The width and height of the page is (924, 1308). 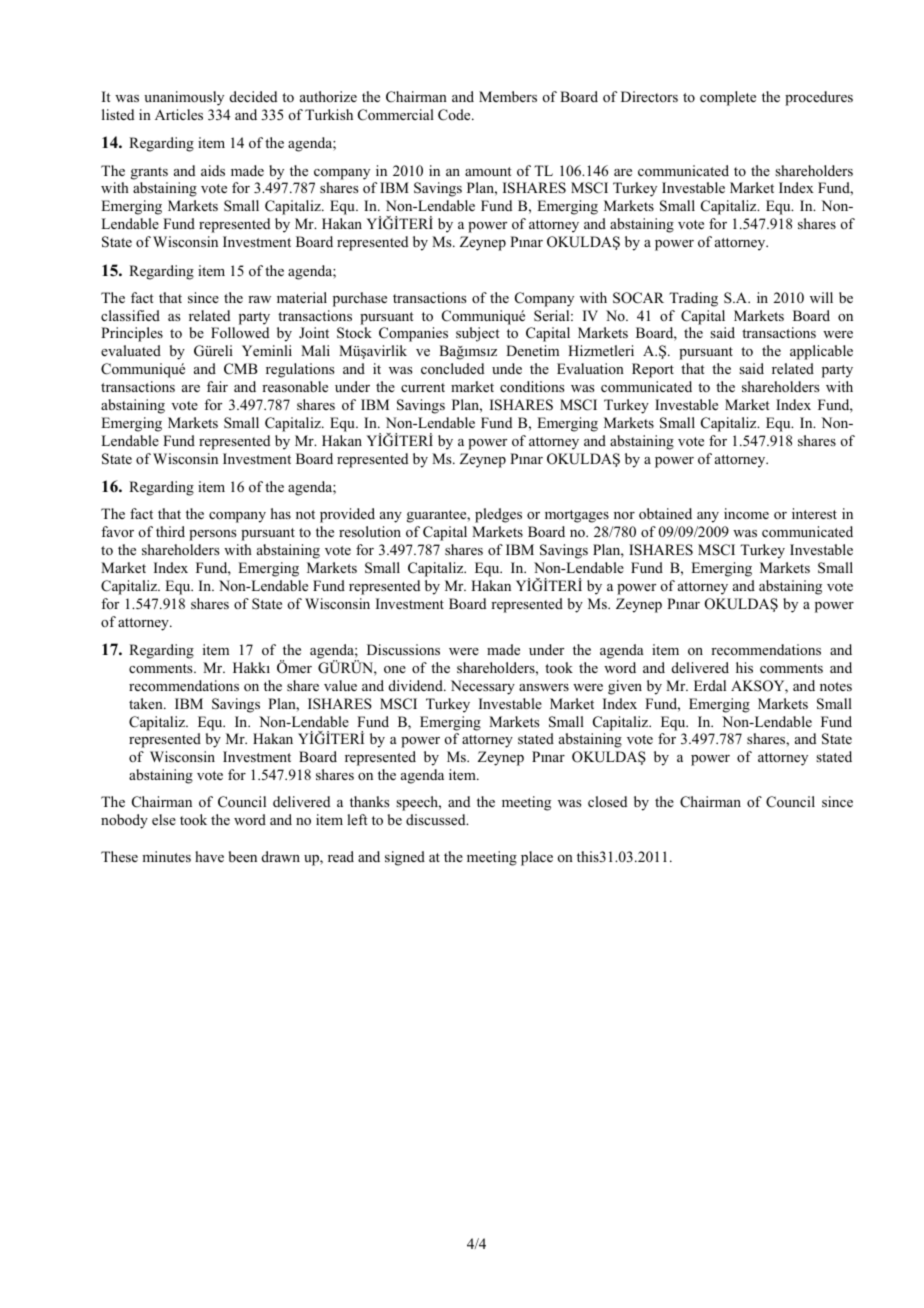 What do you see at coordinates (728, 98) in the page?
I see `complete` at bounding box center [728, 98].
